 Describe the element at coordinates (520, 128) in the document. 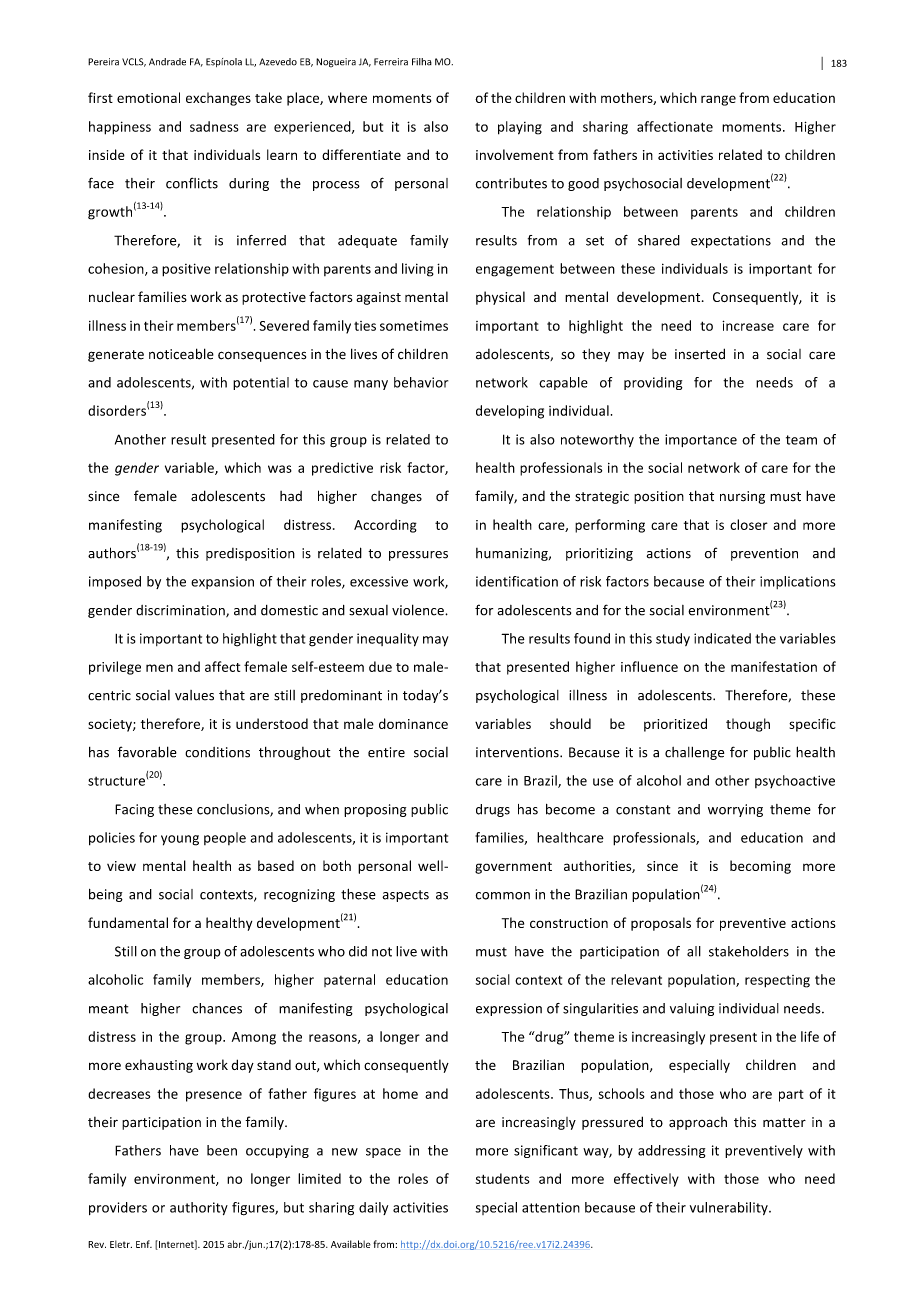

I see `playing` at that location.
